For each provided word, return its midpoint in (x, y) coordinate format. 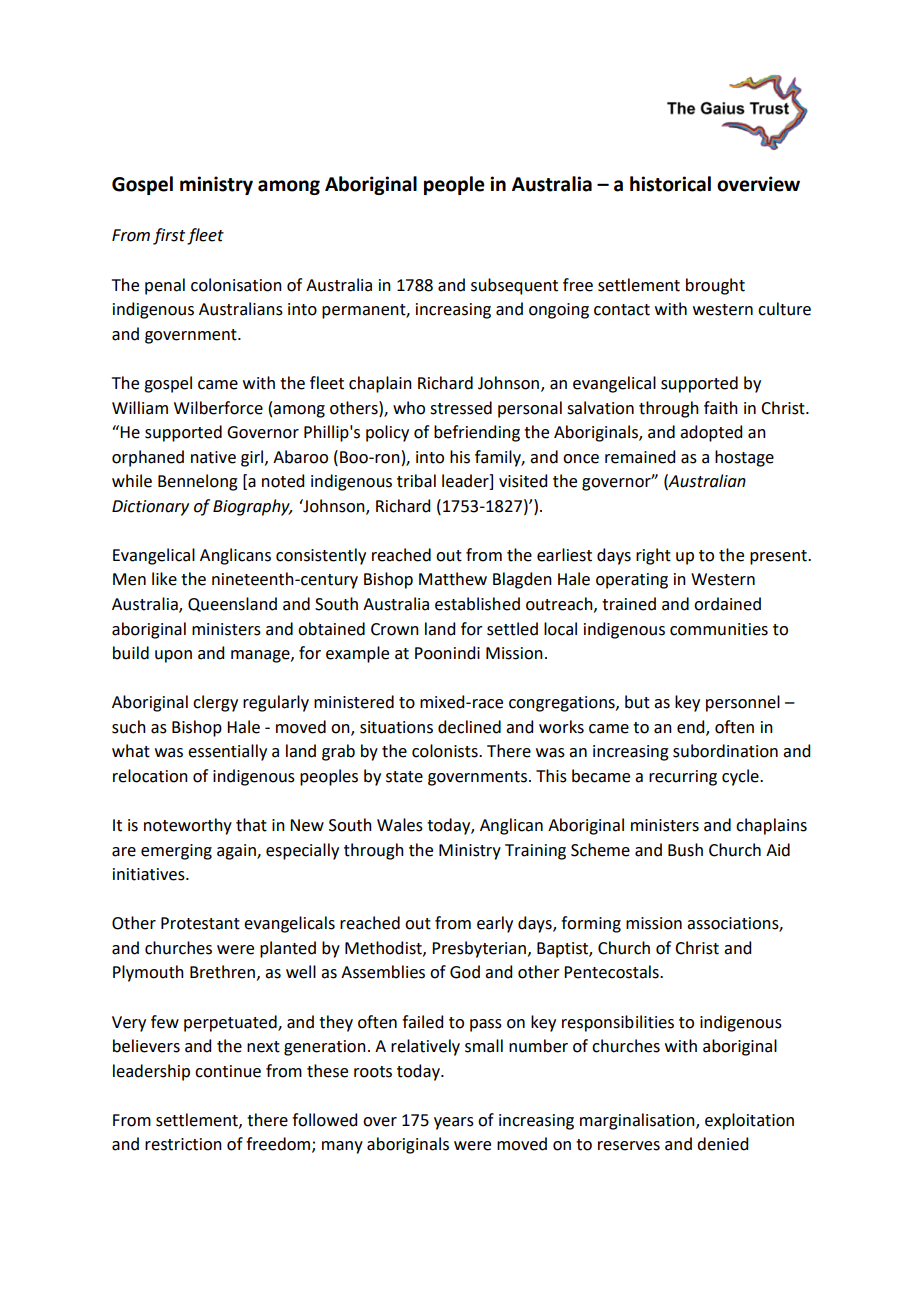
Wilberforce (218, 408)
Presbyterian (479, 949)
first (169, 236)
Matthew (453, 579)
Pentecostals (612, 972)
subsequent (514, 286)
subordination (725, 751)
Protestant (200, 923)
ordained (727, 604)
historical (670, 184)
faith (721, 408)
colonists (446, 751)
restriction (183, 1144)
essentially (227, 752)
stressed (461, 408)
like (164, 579)
